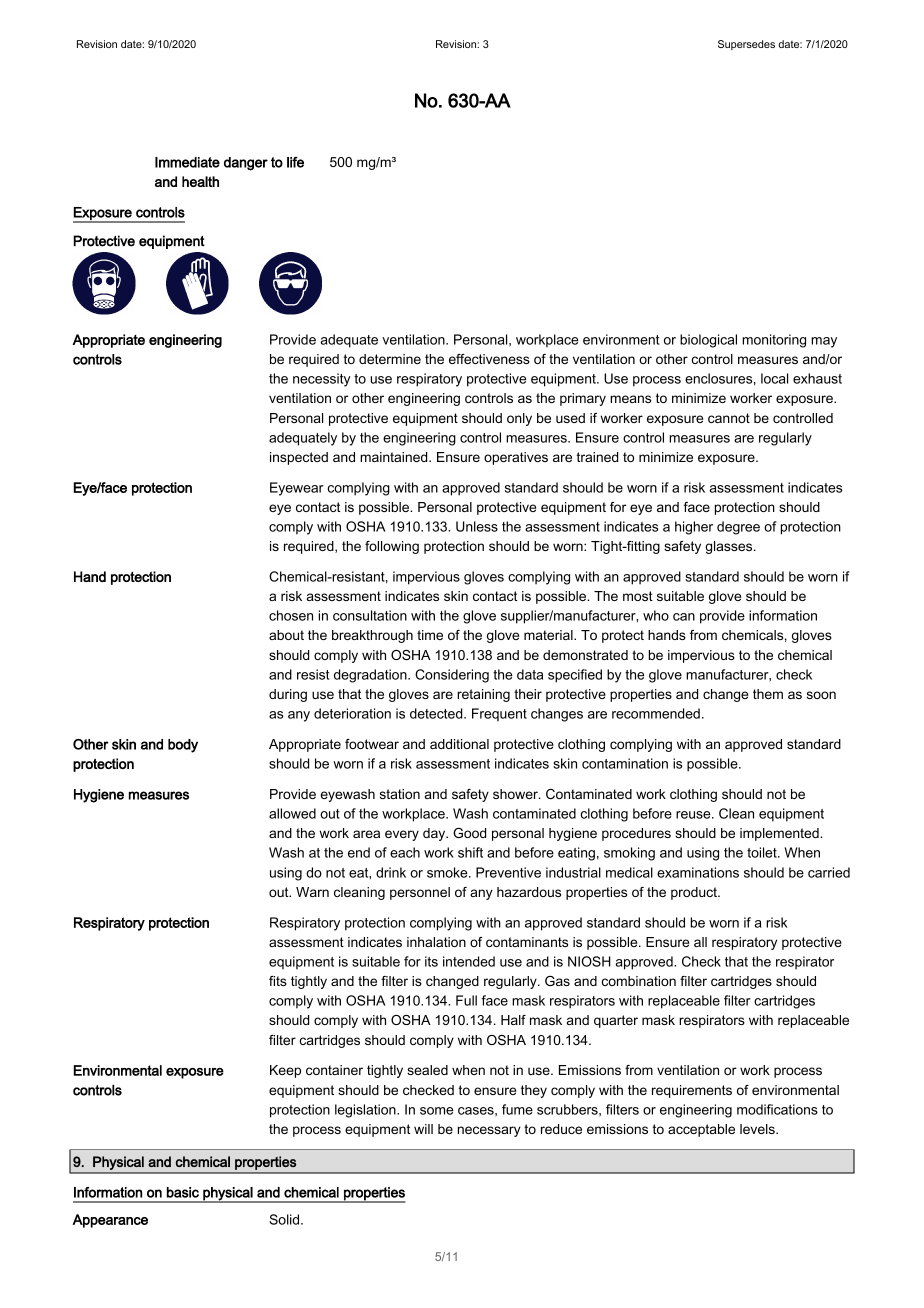 The height and width of the page is (1308, 924). I want to click on smoke, so click(448, 872).
